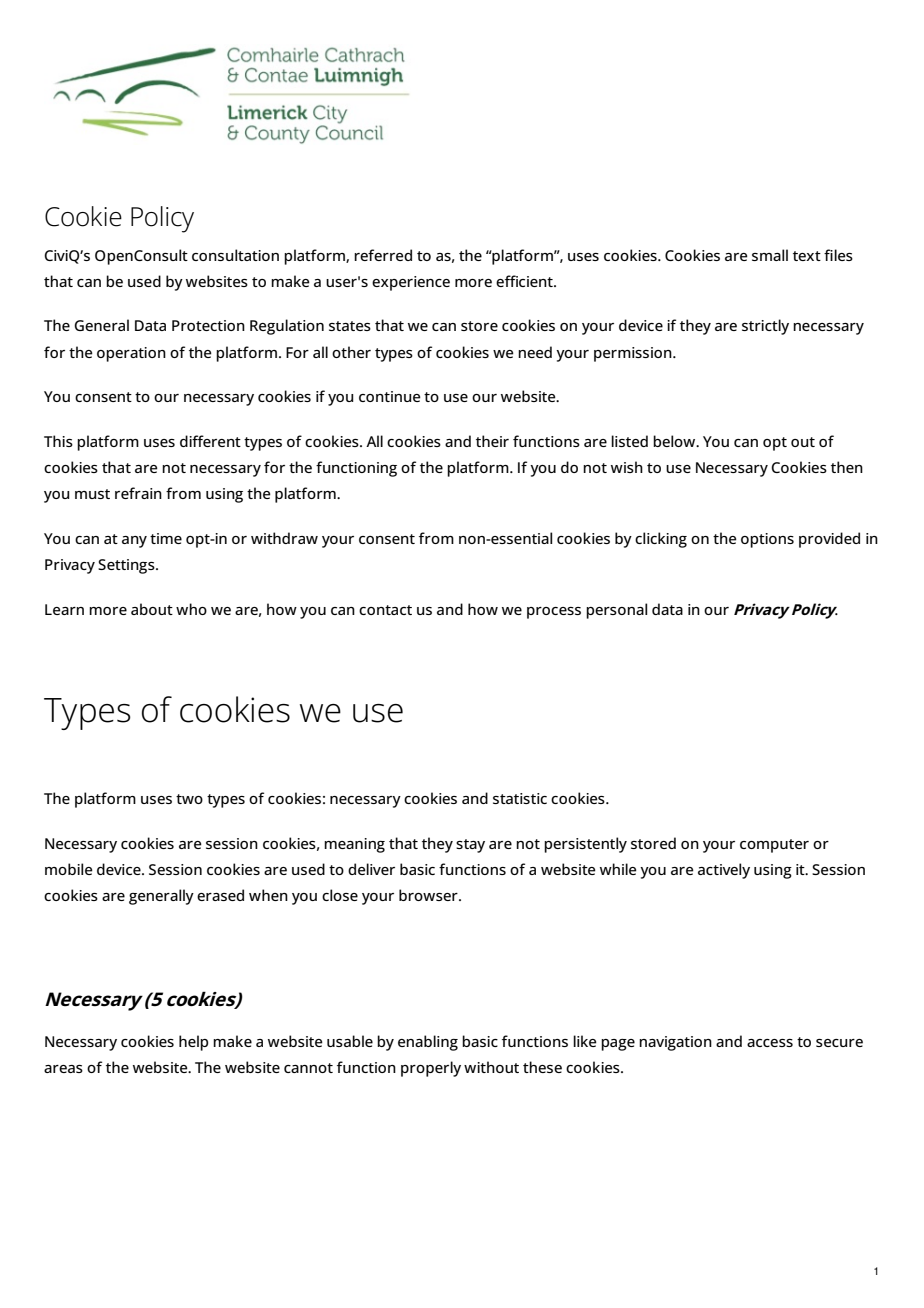  What do you see at coordinates (492, 441) in the page?
I see `their` at bounding box center [492, 441].
